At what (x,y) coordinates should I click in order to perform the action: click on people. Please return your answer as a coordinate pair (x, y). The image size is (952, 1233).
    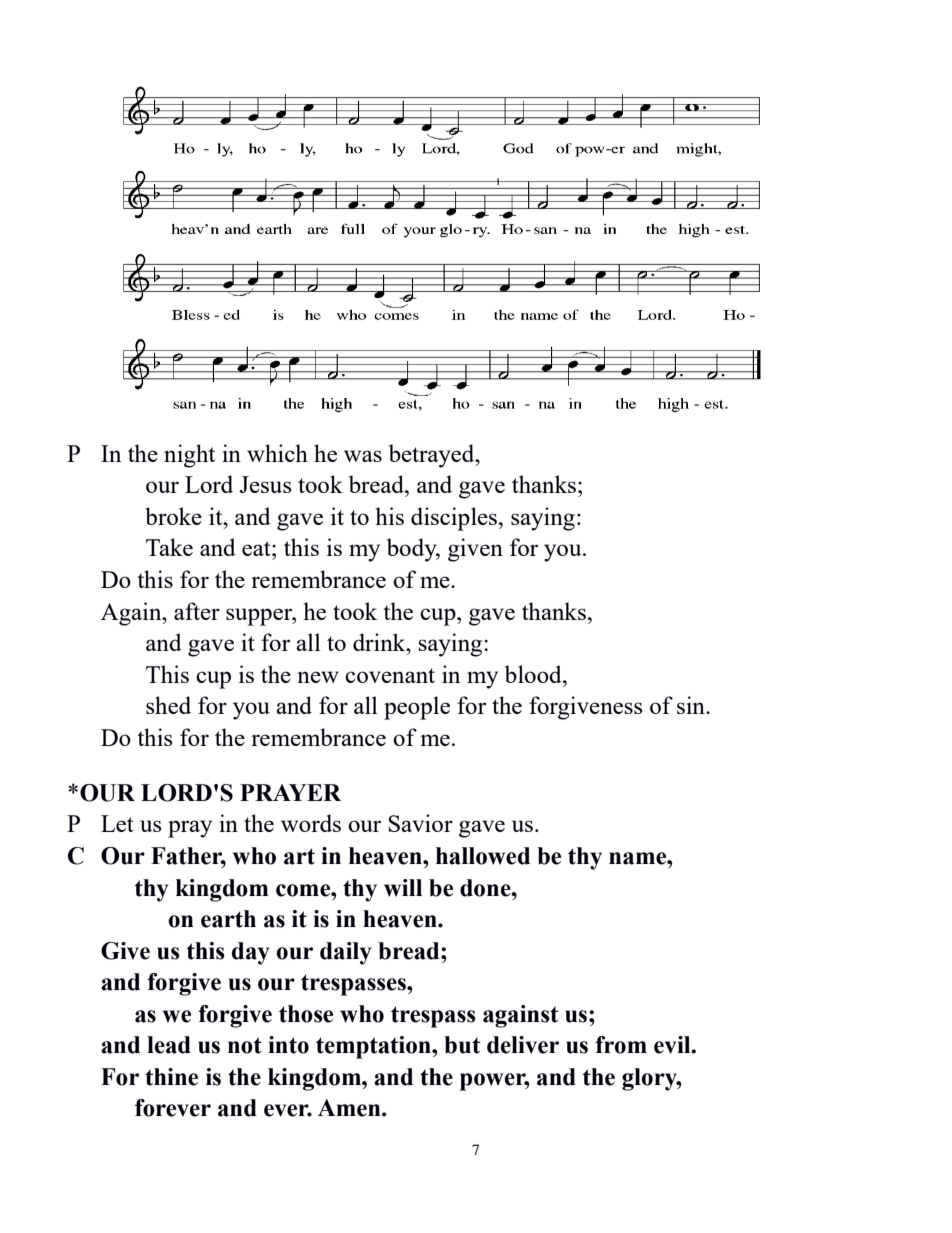
    Looking at the image, I should click on (417, 708).
